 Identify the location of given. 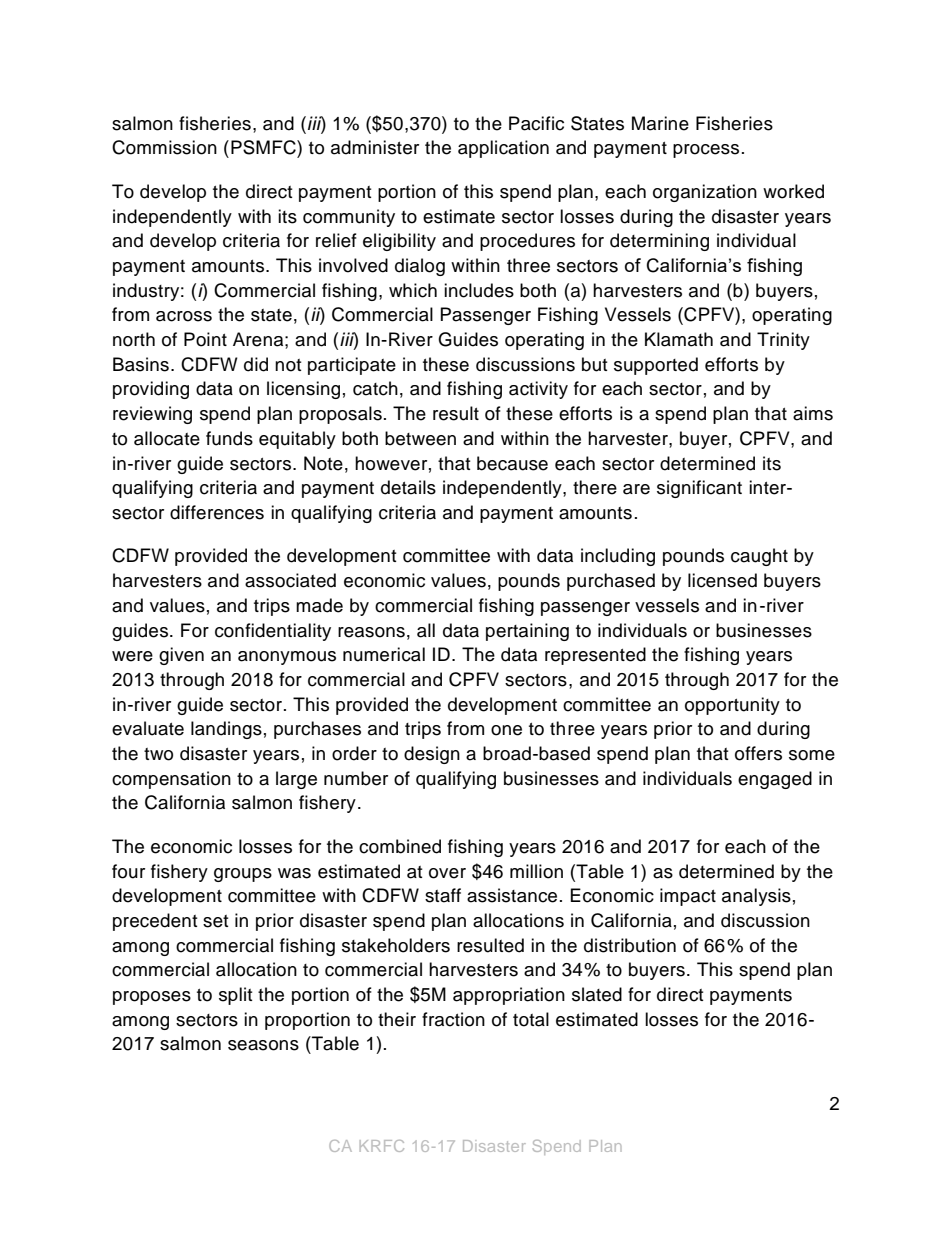
(181, 656).
